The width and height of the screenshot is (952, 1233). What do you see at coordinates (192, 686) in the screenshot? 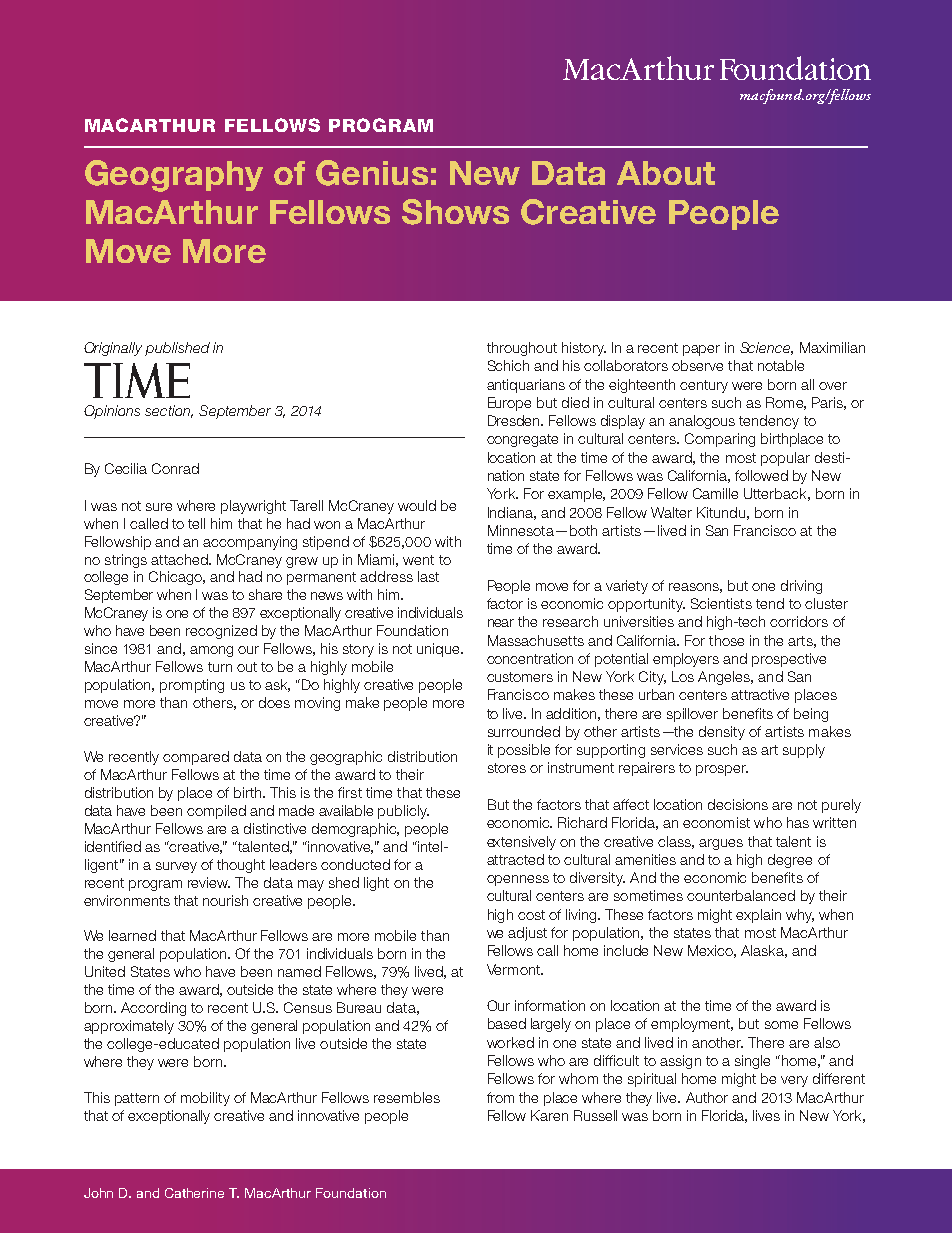
I see `prompting` at bounding box center [192, 686].
